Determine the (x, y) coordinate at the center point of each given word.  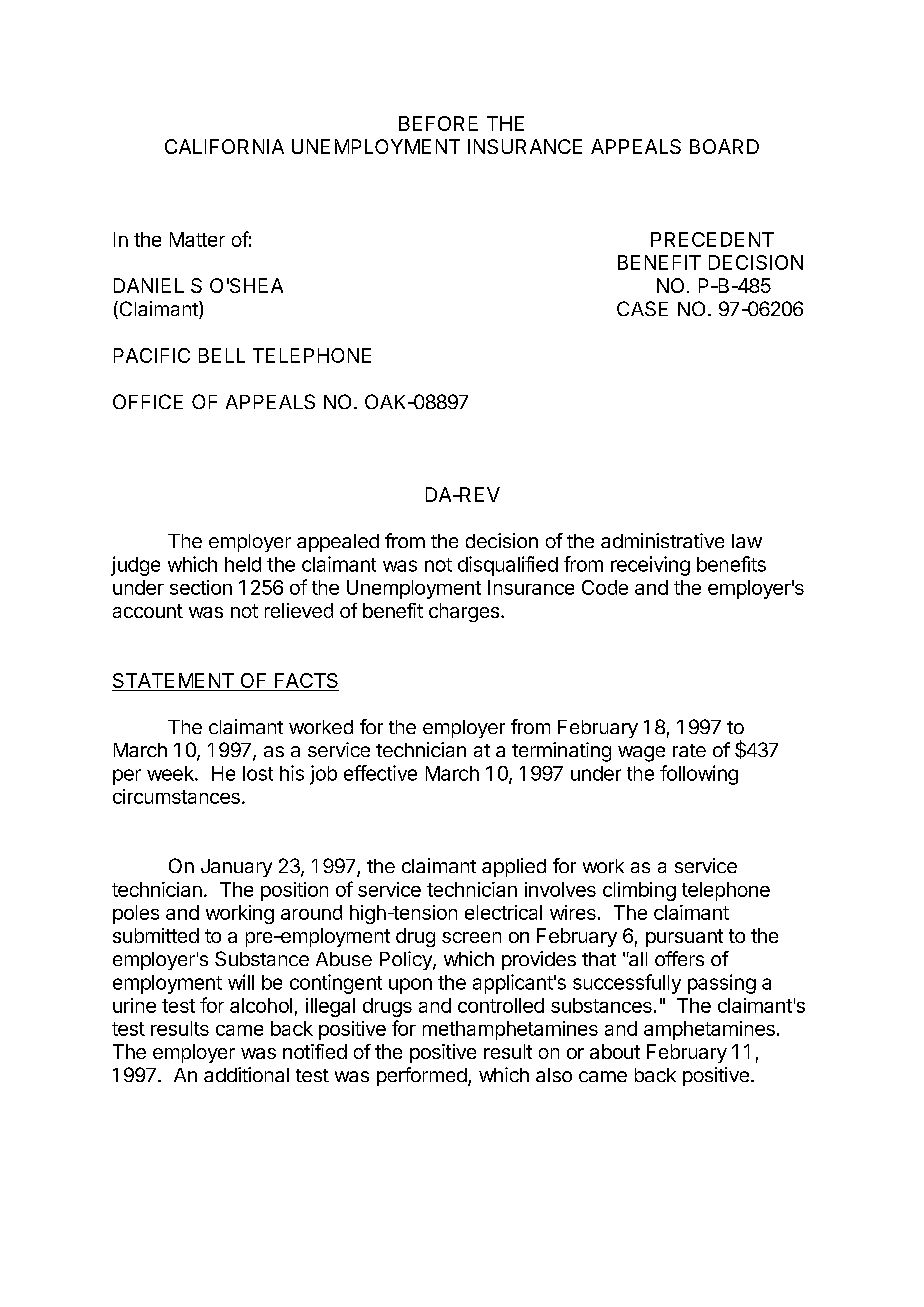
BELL (222, 355)
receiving (650, 566)
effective (380, 773)
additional (246, 1074)
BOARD (724, 146)
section (201, 587)
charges (465, 612)
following (699, 775)
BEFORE (438, 123)
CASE (642, 308)
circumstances (176, 796)
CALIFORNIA (224, 146)
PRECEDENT (712, 239)
